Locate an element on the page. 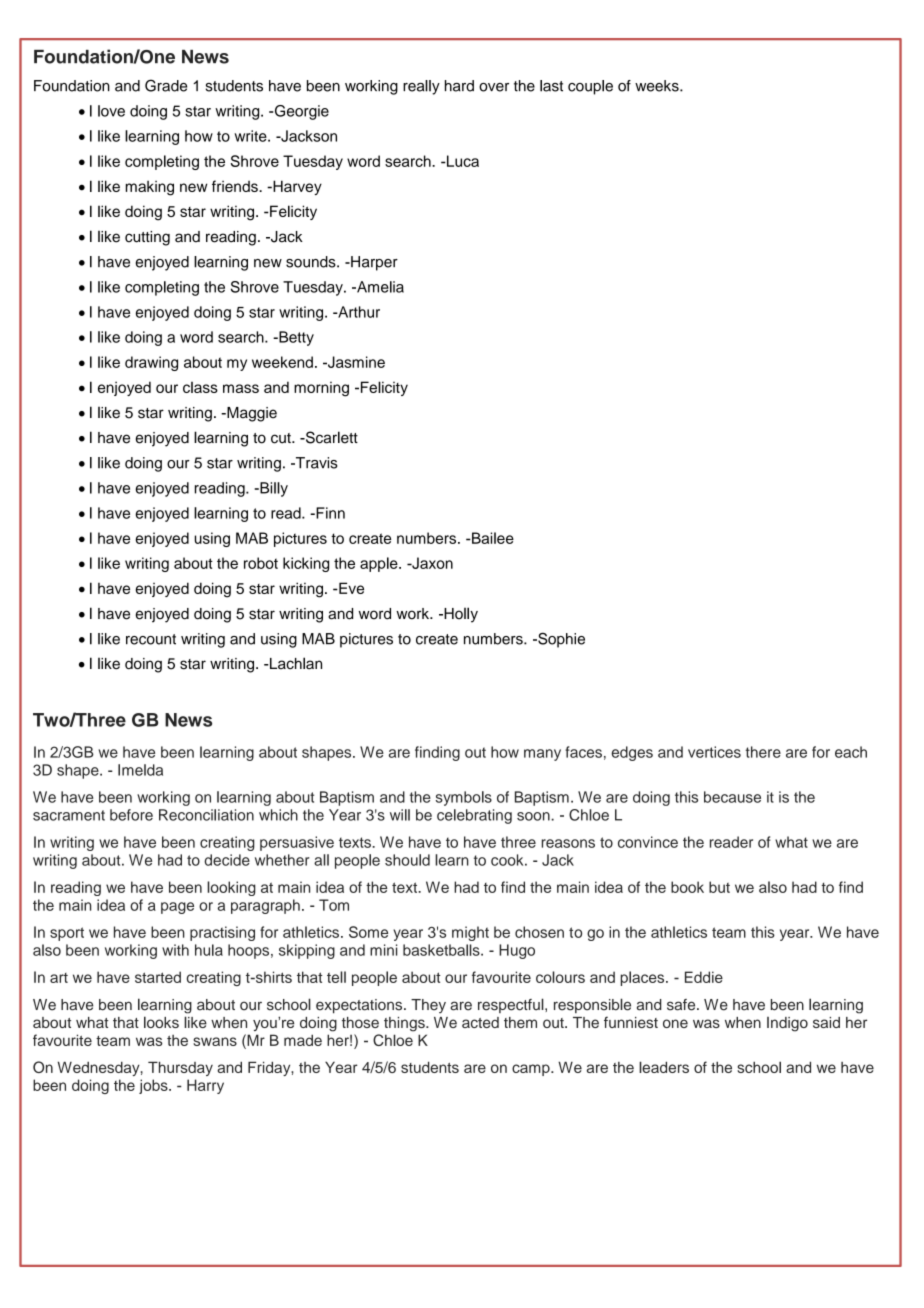  Thursday is located at coordinates (180, 1068).
